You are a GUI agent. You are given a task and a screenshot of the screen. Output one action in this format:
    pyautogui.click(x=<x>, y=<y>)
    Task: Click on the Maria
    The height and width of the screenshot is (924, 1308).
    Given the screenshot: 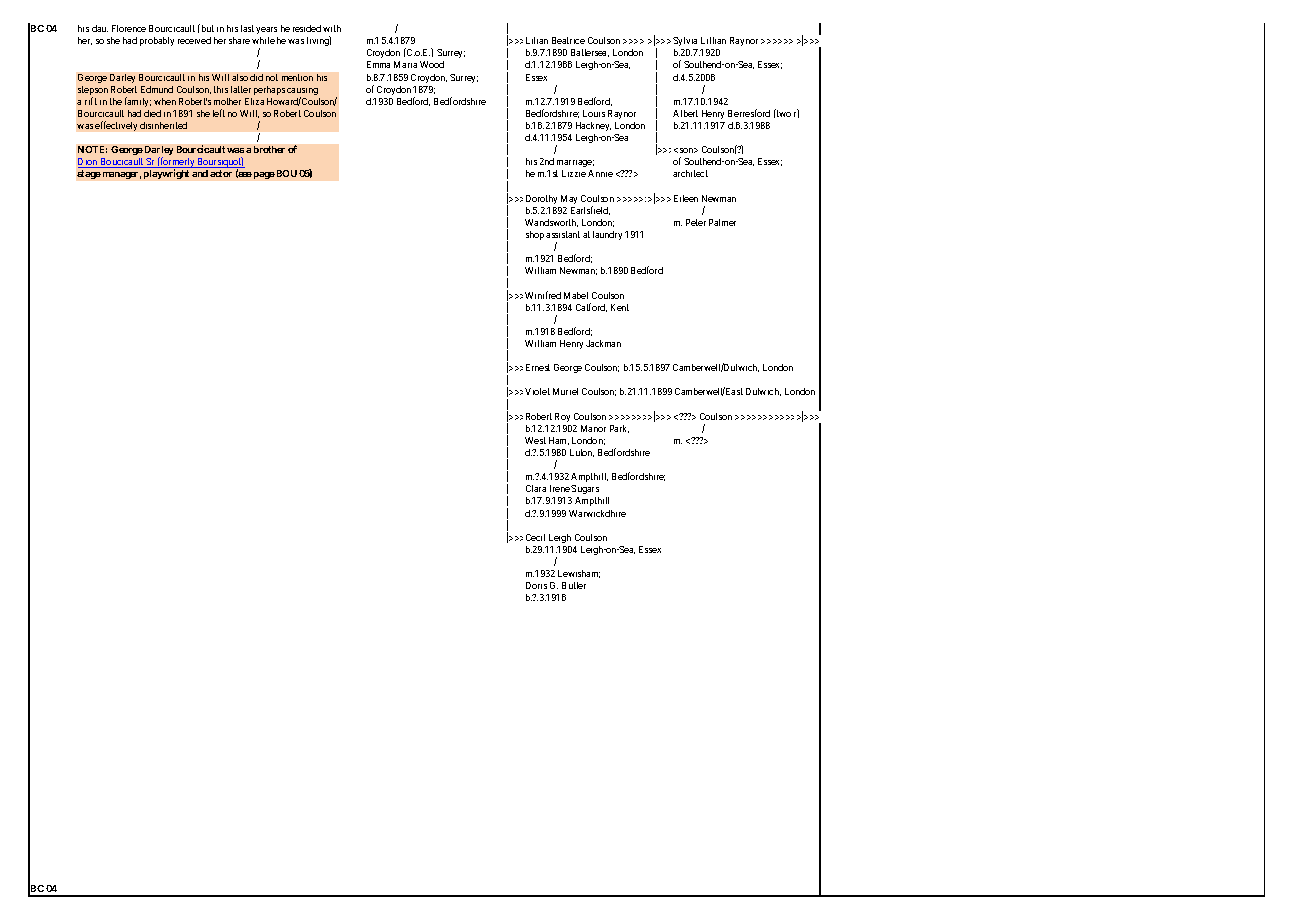 What is the action you would take?
    pyautogui.click(x=405, y=64)
